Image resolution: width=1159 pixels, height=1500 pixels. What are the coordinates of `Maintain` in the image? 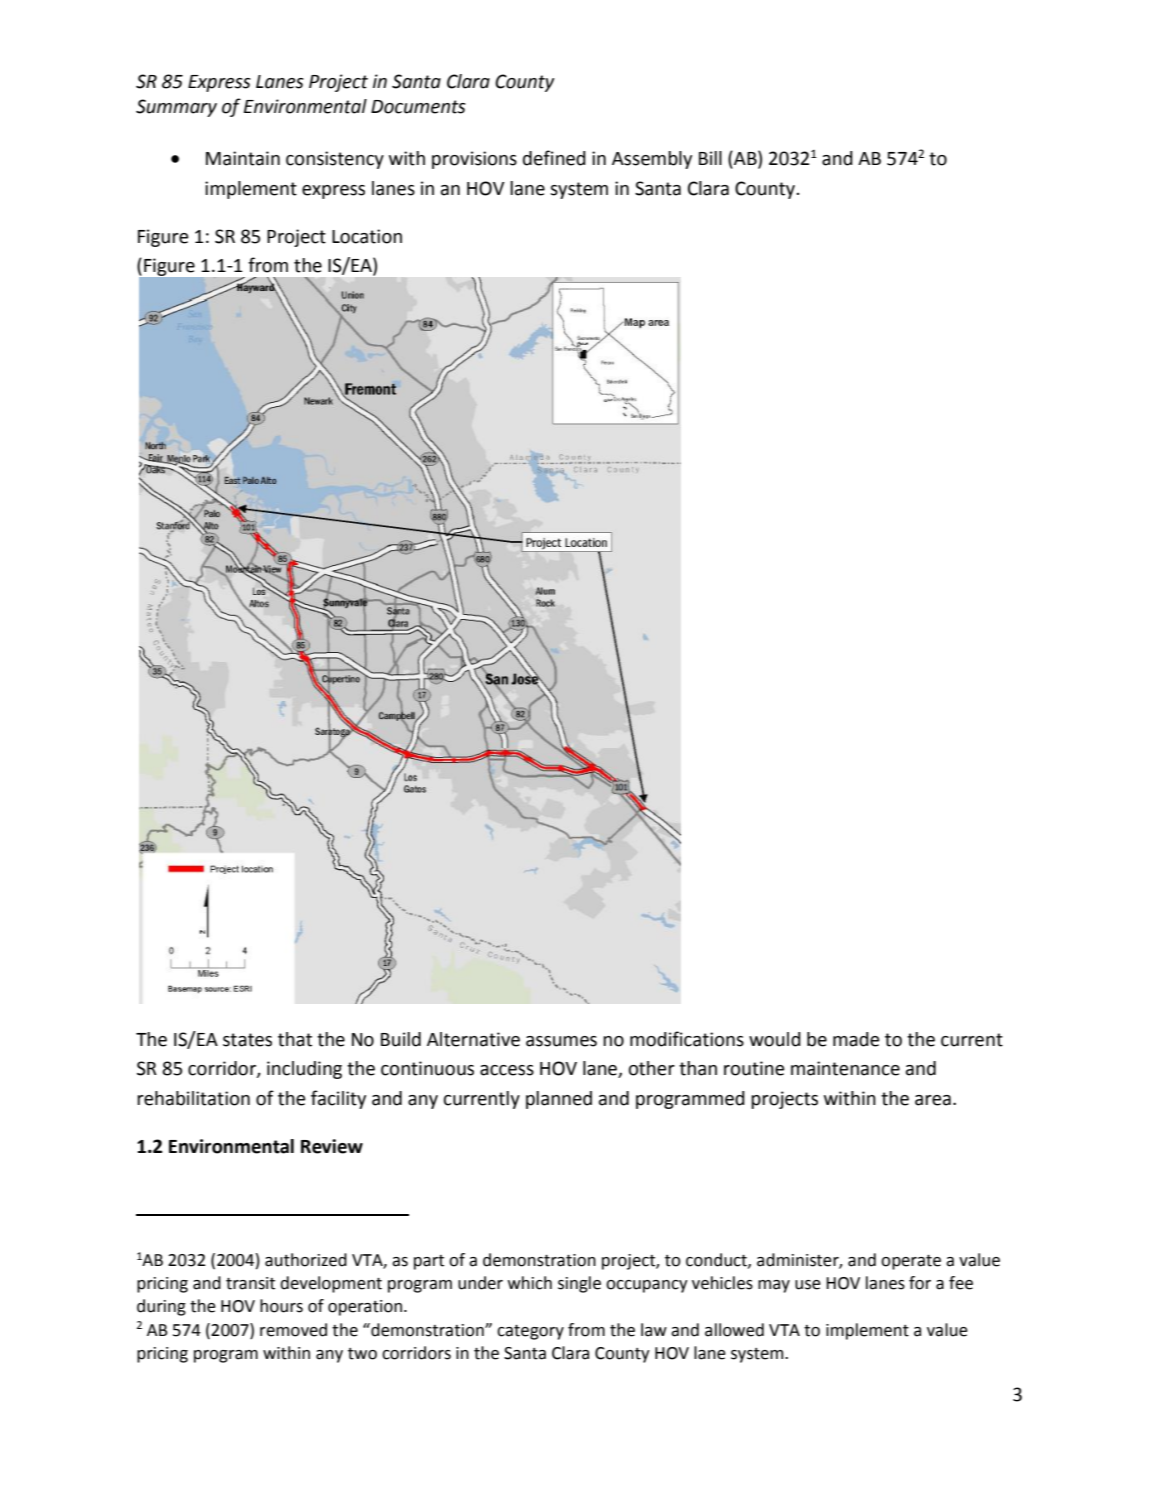 It's located at (243, 158).
